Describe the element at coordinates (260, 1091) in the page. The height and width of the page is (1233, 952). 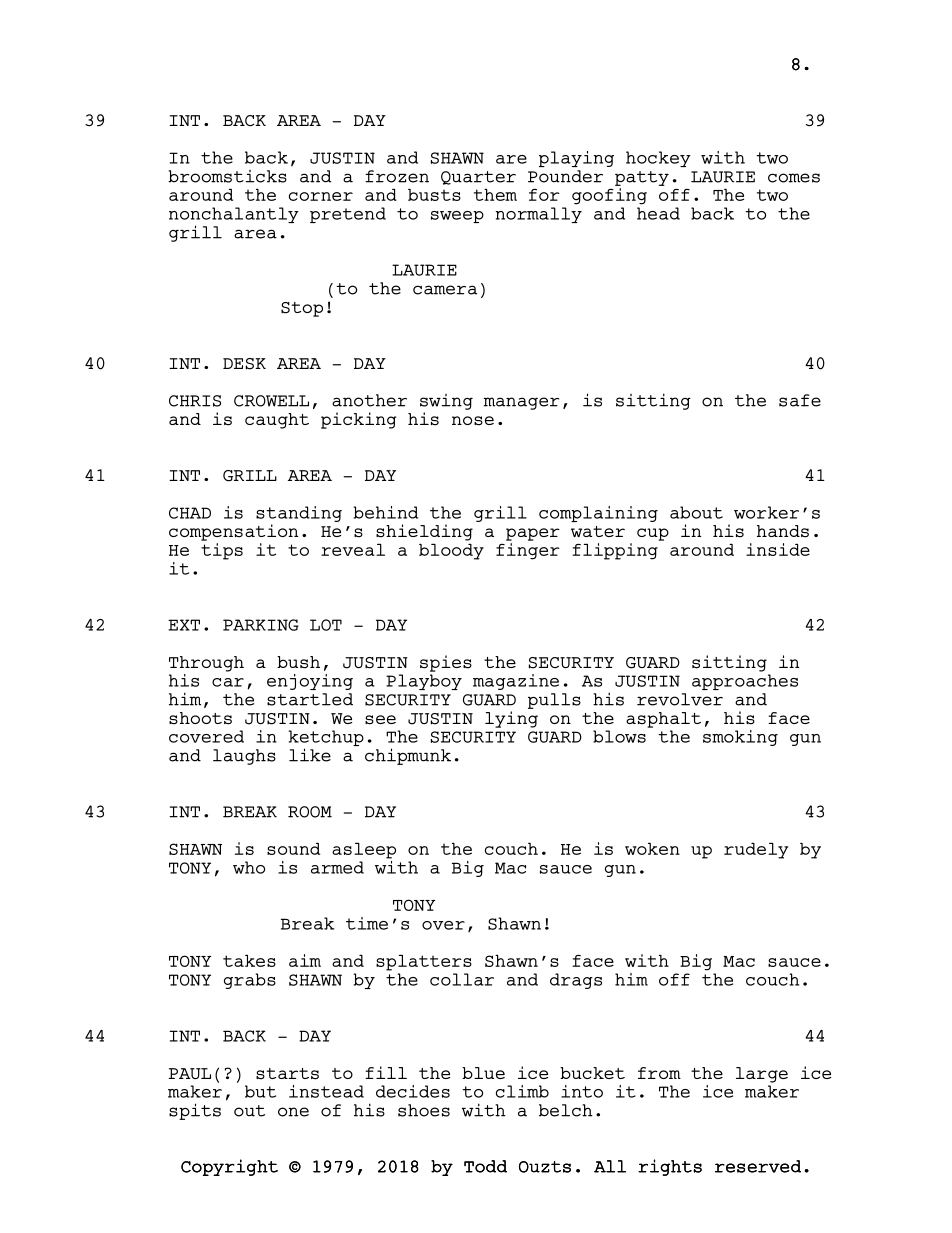
I see `but` at that location.
